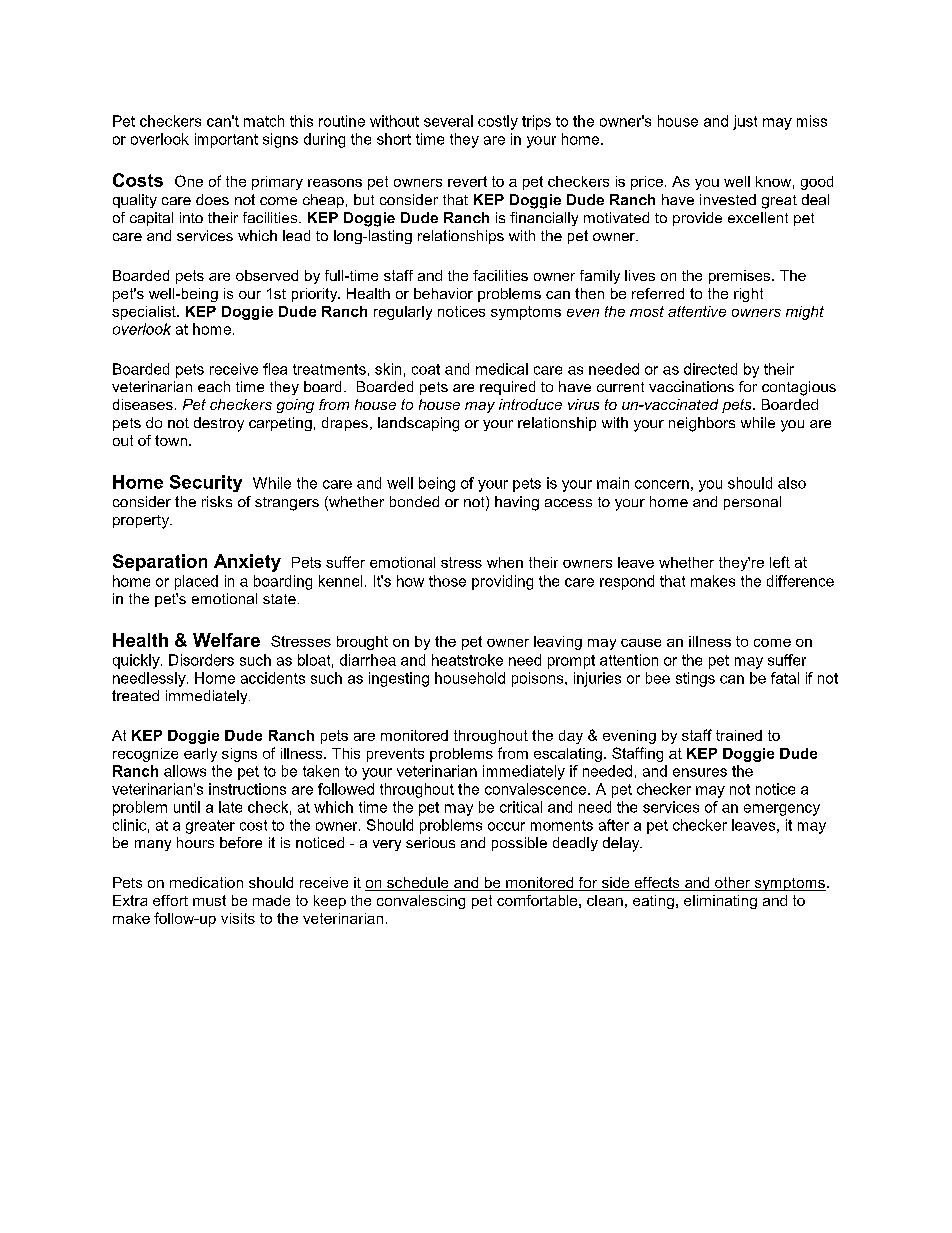 The height and width of the document is (1233, 952). Describe the element at coordinates (752, 503) in the document. I see `personal` at that location.
